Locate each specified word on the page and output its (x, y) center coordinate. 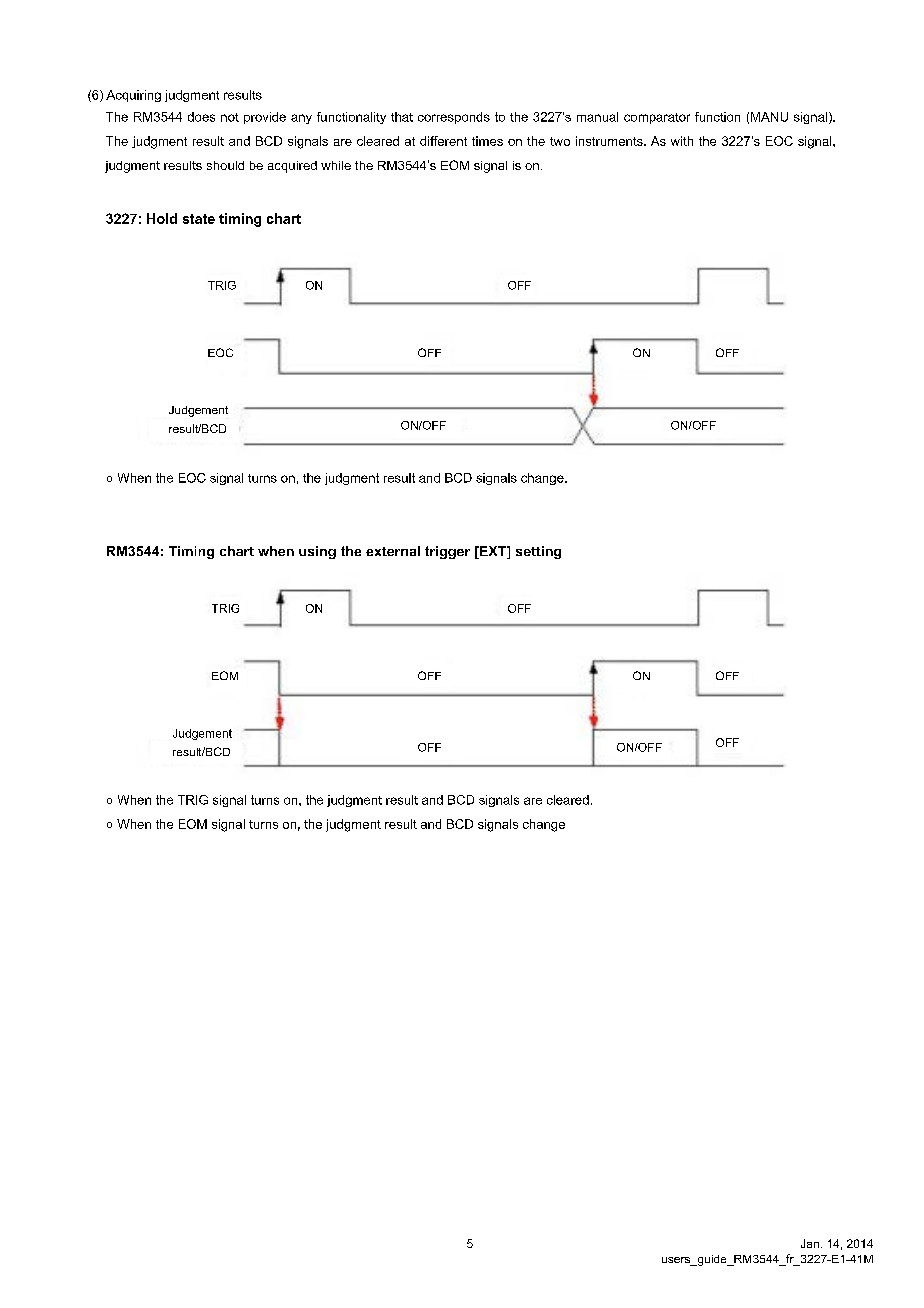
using (317, 552)
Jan (810, 1243)
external (393, 551)
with (682, 141)
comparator (657, 118)
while (336, 165)
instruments (610, 141)
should (225, 165)
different (443, 141)
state (199, 219)
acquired (292, 167)
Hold (162, 218)
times (487, 141)
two (560, 141)
